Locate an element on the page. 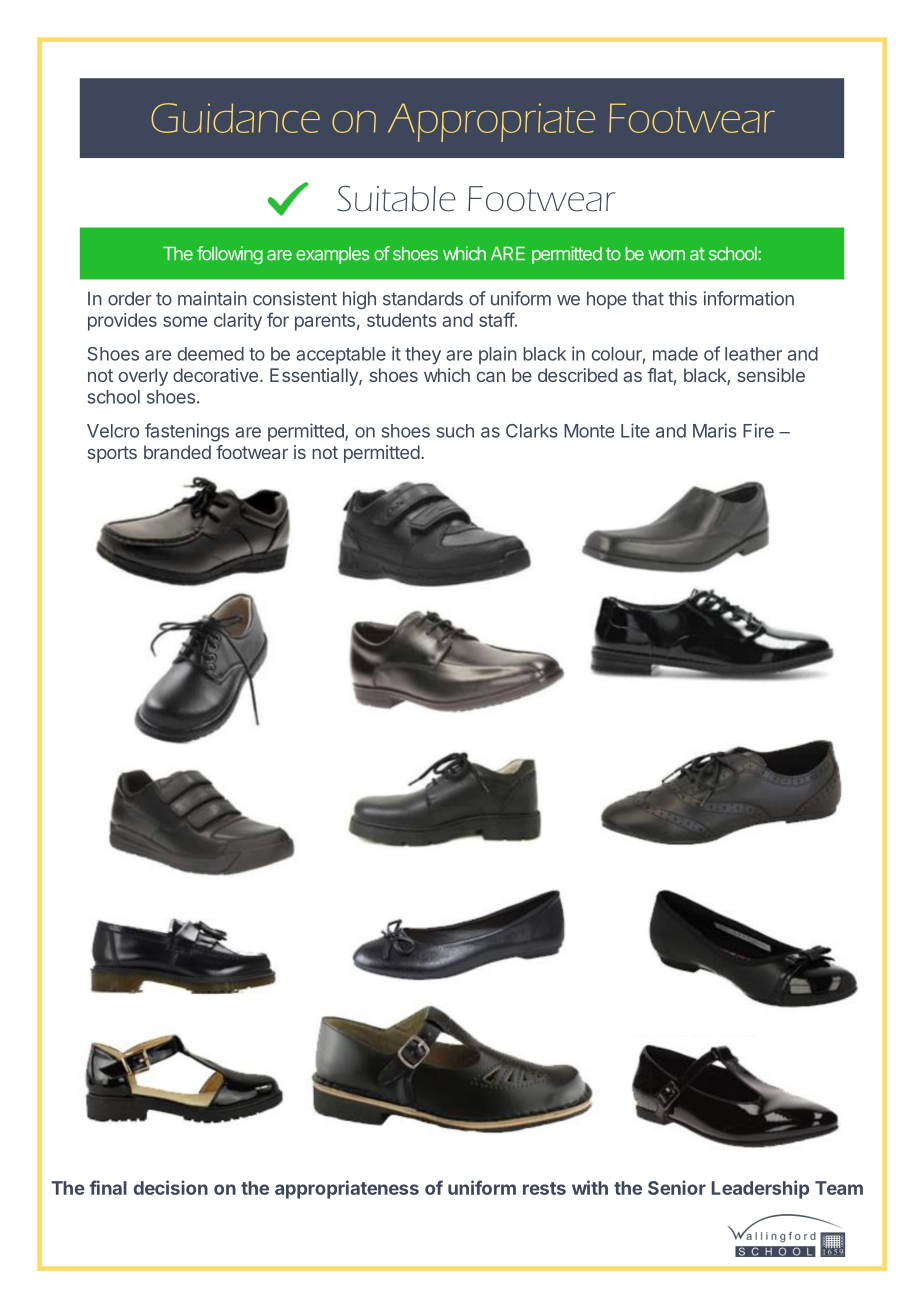 Image resolution: width=924 pixels, height=1308 pixels. Leadership is located at coordinates (760, 1189).
